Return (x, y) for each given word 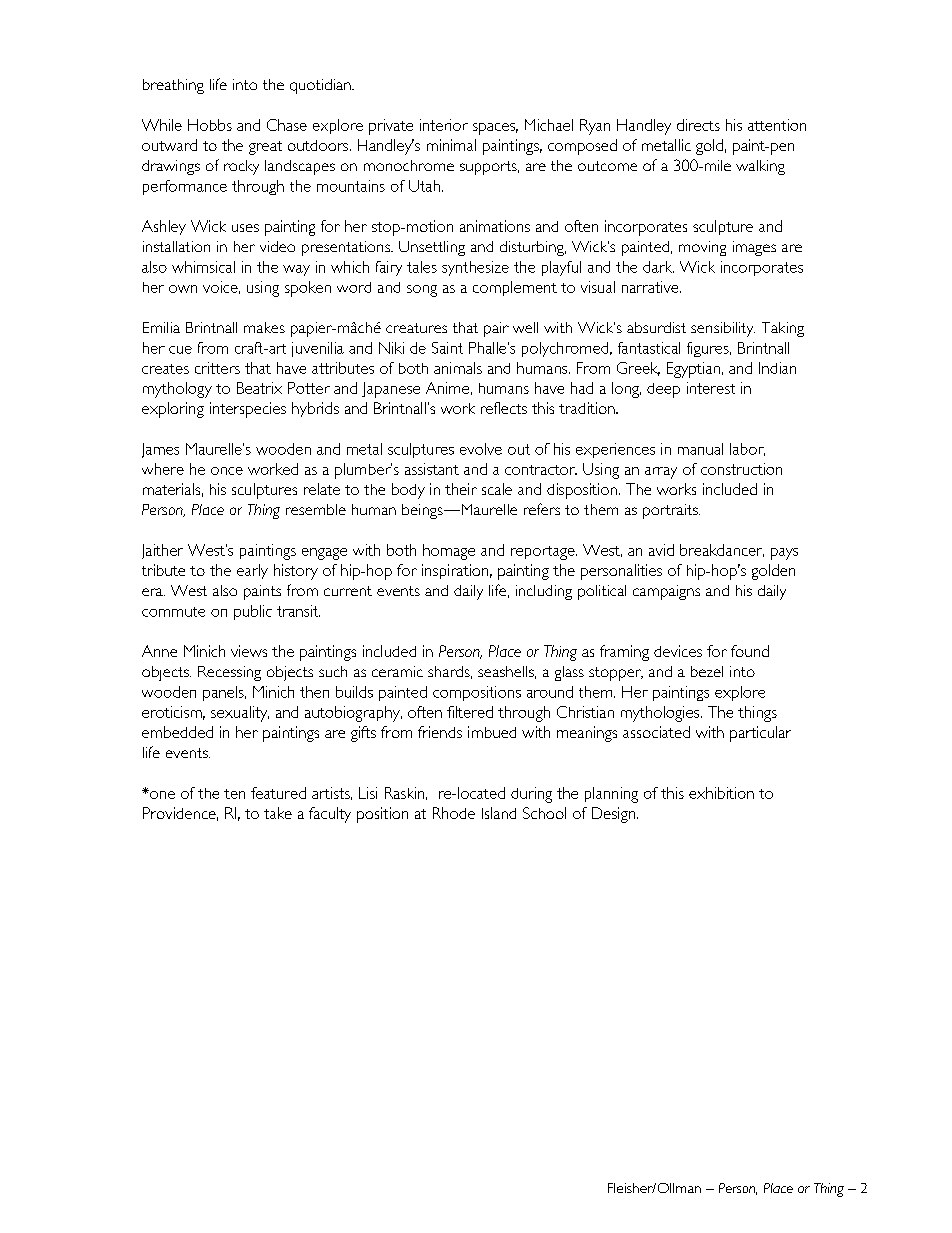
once (227, 471)
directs (698, 125)
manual (700, 449)
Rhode (454, 813)
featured (278, 793)
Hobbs (210, 125)
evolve (481, 449)
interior (444, 125)
